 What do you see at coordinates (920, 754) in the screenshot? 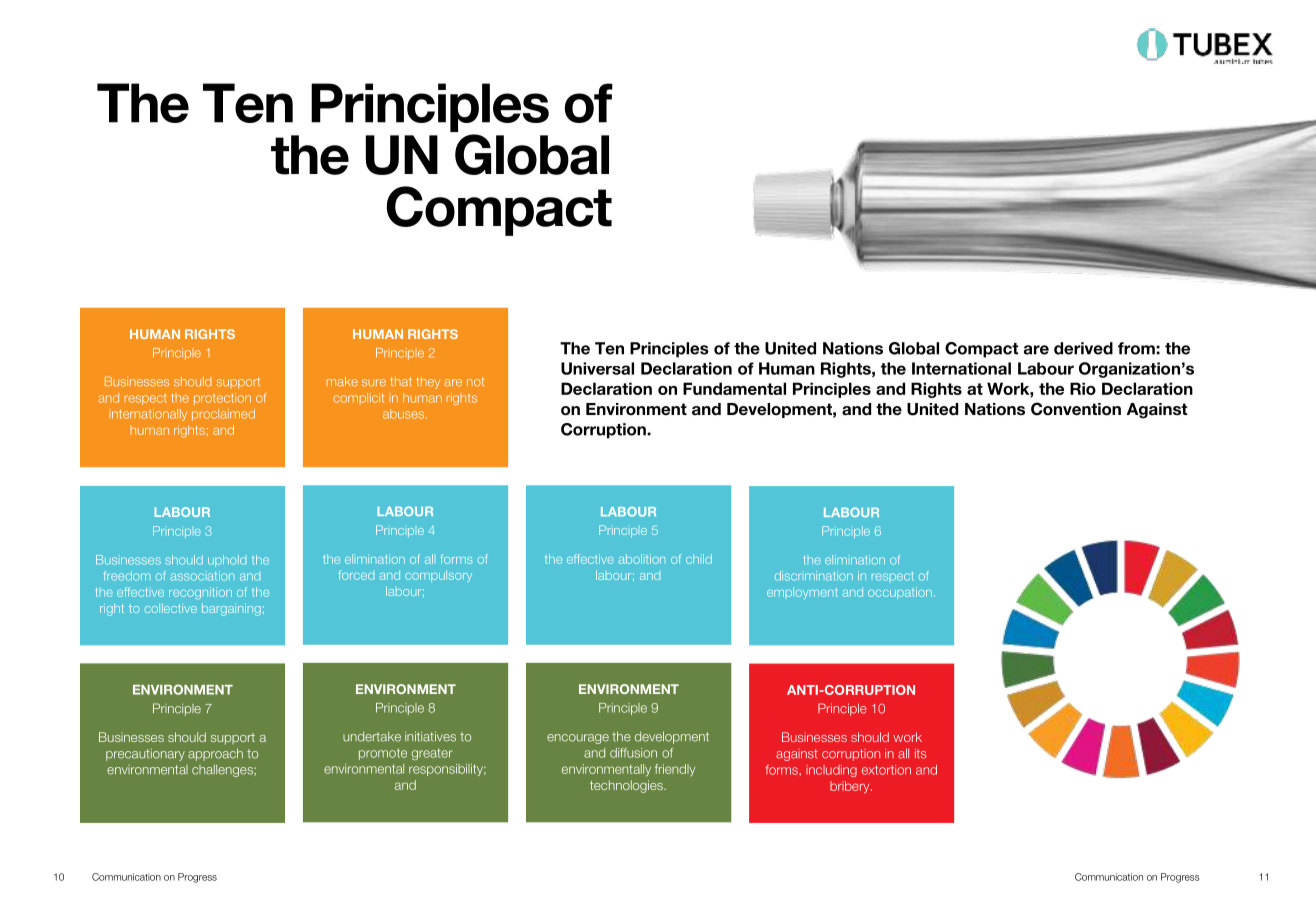
I see `its` at bounding box center [920, 754].
